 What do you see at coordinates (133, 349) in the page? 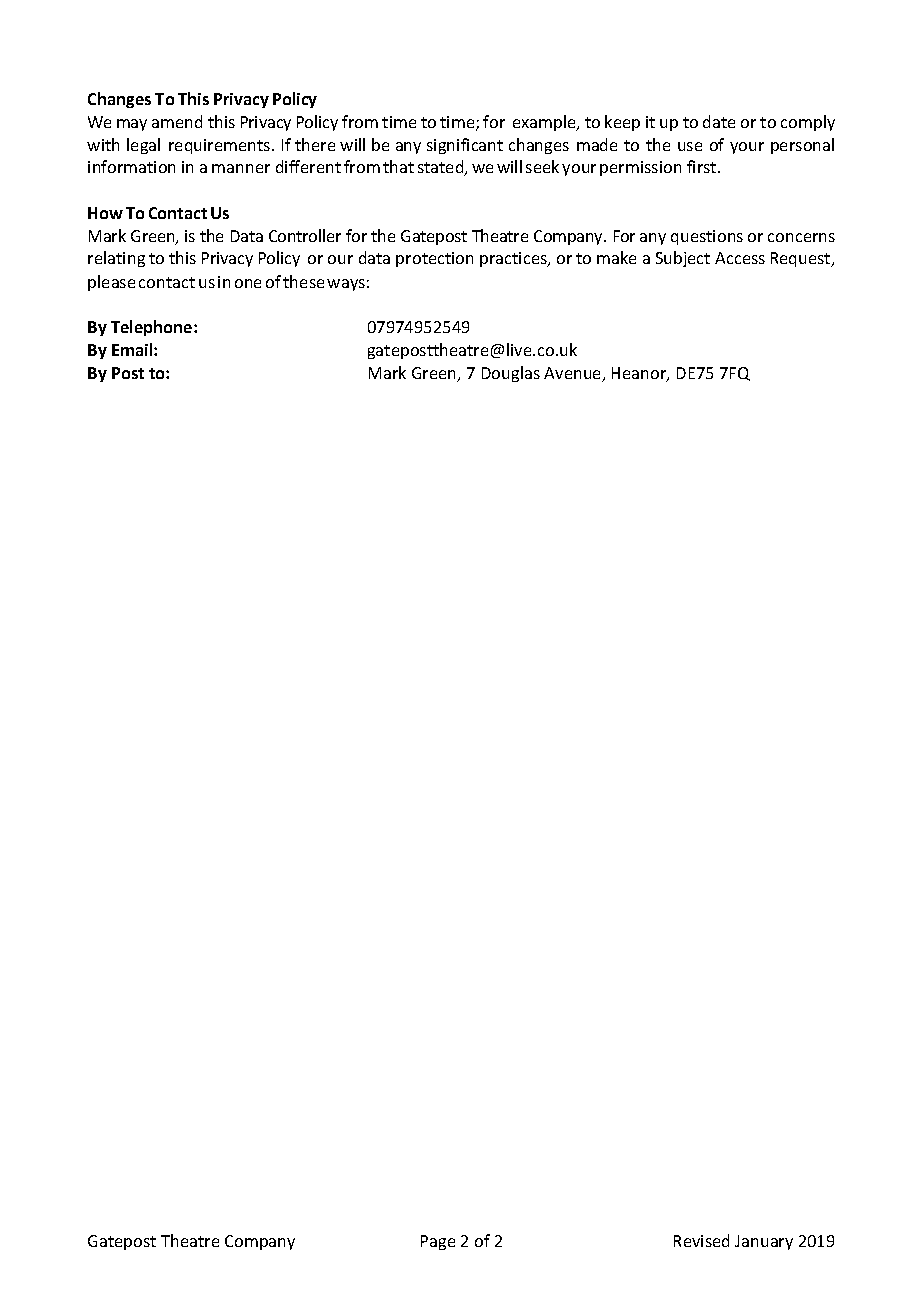
I see `Email` at bounding box center [133, 349].
